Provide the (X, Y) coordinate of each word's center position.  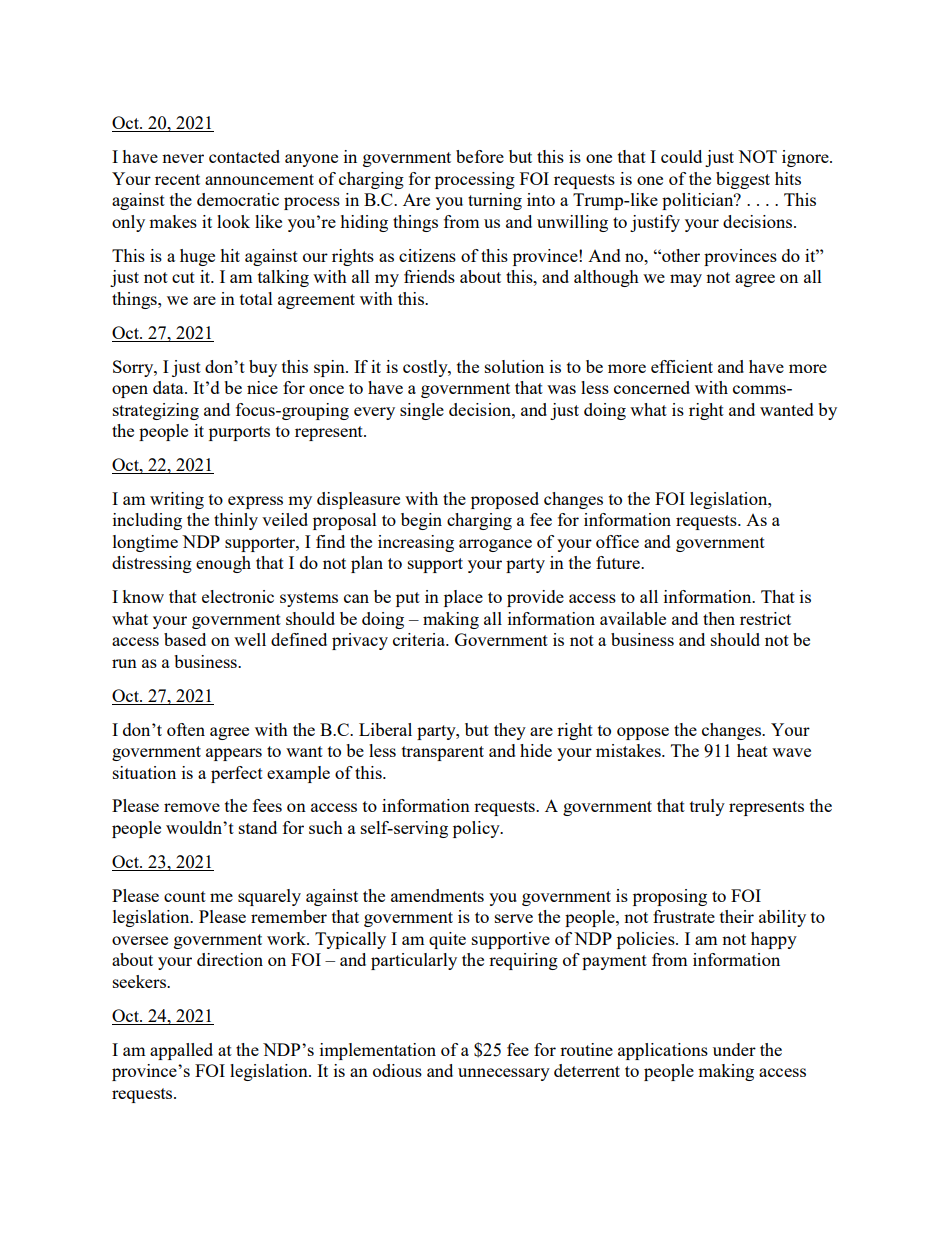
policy (477, 829)
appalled (181, 1051)
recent (177, 179)
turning (495, 201)
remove (192, 807)
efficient (682, 366)
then (719, 618)
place (463, 598)
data (169, 387)
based (185, 639)
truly (707, 807)
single (422, 411)
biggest (743, 180)
